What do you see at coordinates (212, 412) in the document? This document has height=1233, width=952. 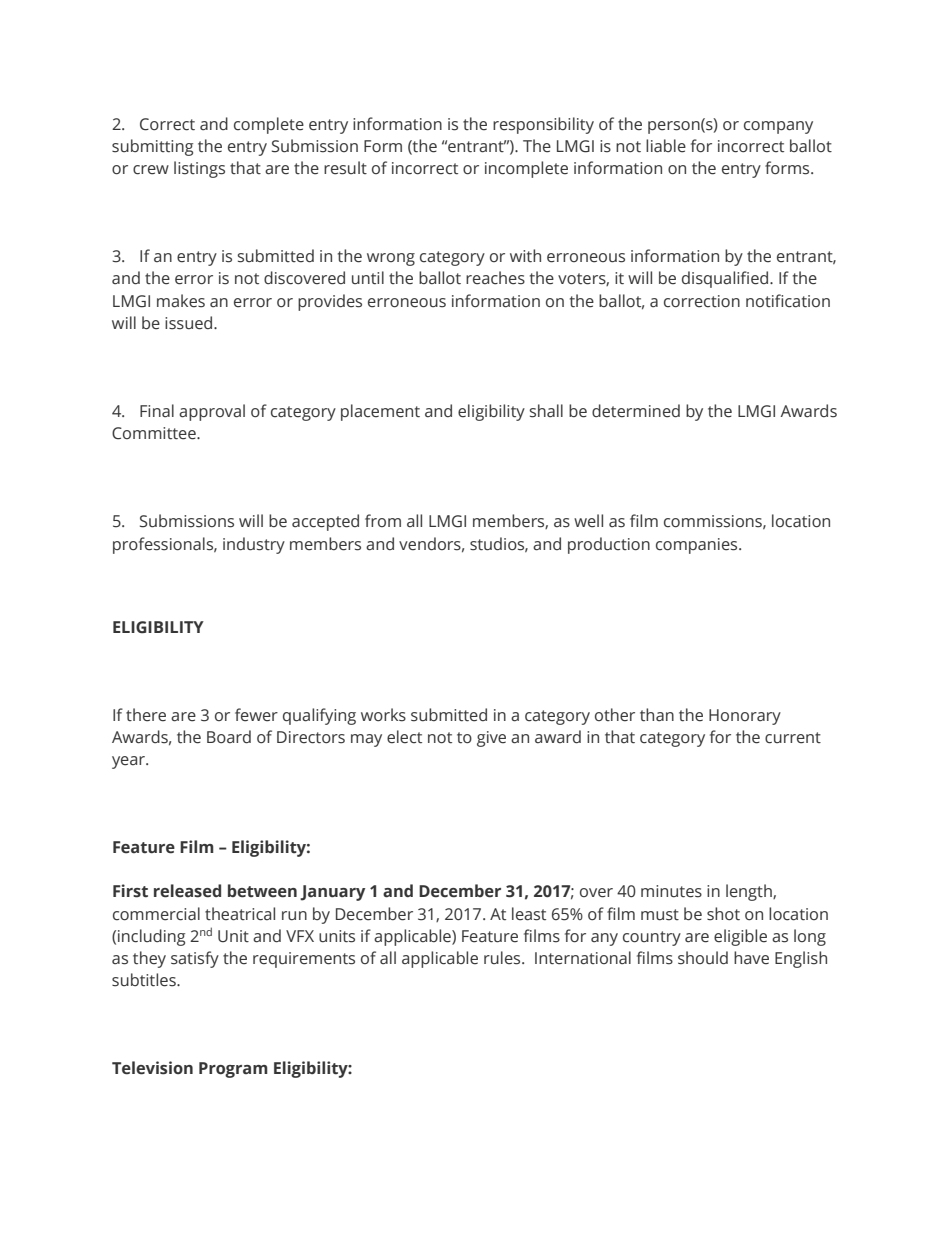 I see `approval` at bounding box center [212, 412].
